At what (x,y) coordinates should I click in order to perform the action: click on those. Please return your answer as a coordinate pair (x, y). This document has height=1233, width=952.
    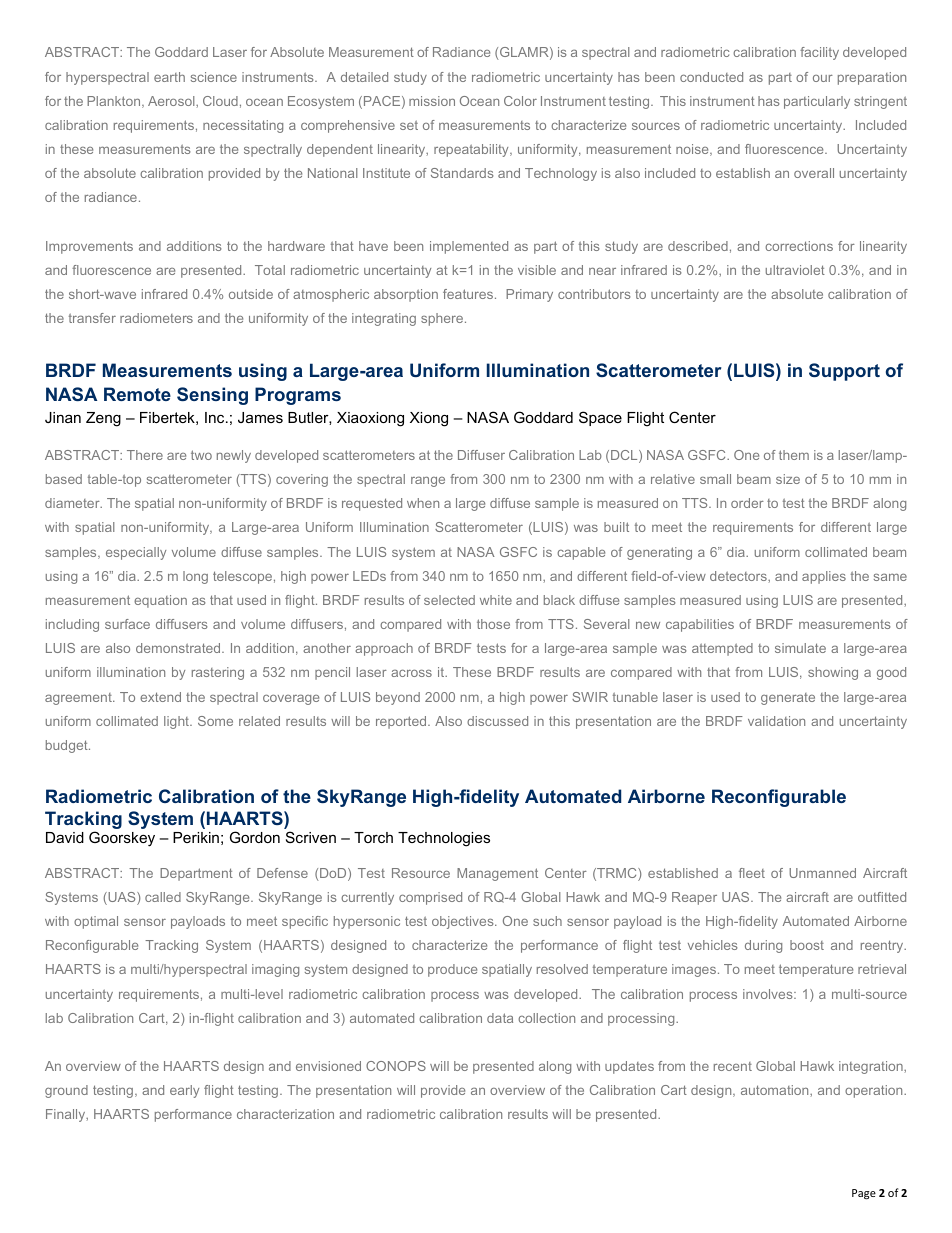
    Looking at the image, I should click on (493, 624).
